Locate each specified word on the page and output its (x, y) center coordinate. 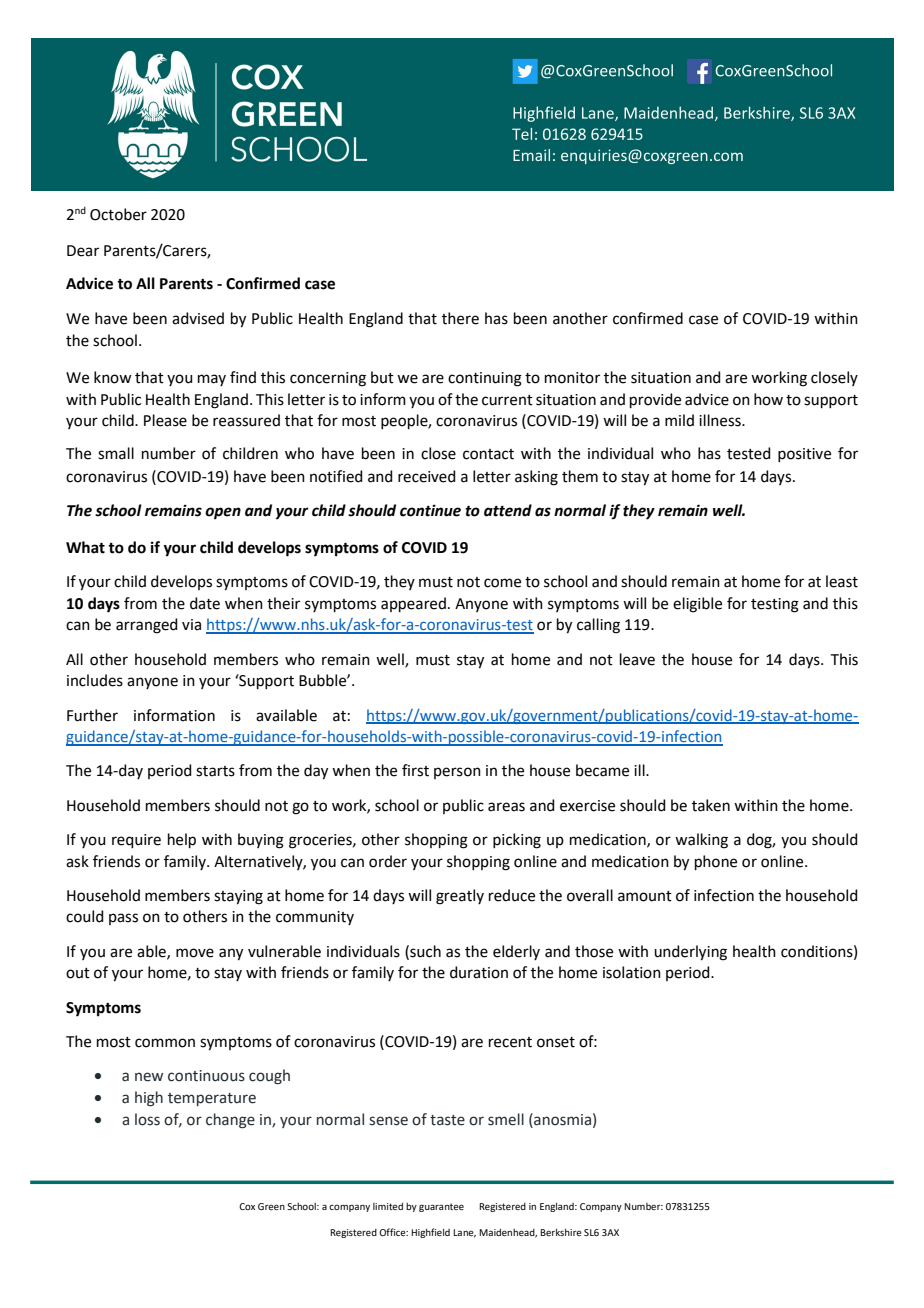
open (223, 513)
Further (92, 715)
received (427, 476)
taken (711, 805)
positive (804, 455)
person (457, 773)
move (195, 953)
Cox (247, 1206)
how (768, 399)
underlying (690, 953)
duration (479, 972)
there (460, 318)
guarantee (441, 1207)
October (118, 214)
